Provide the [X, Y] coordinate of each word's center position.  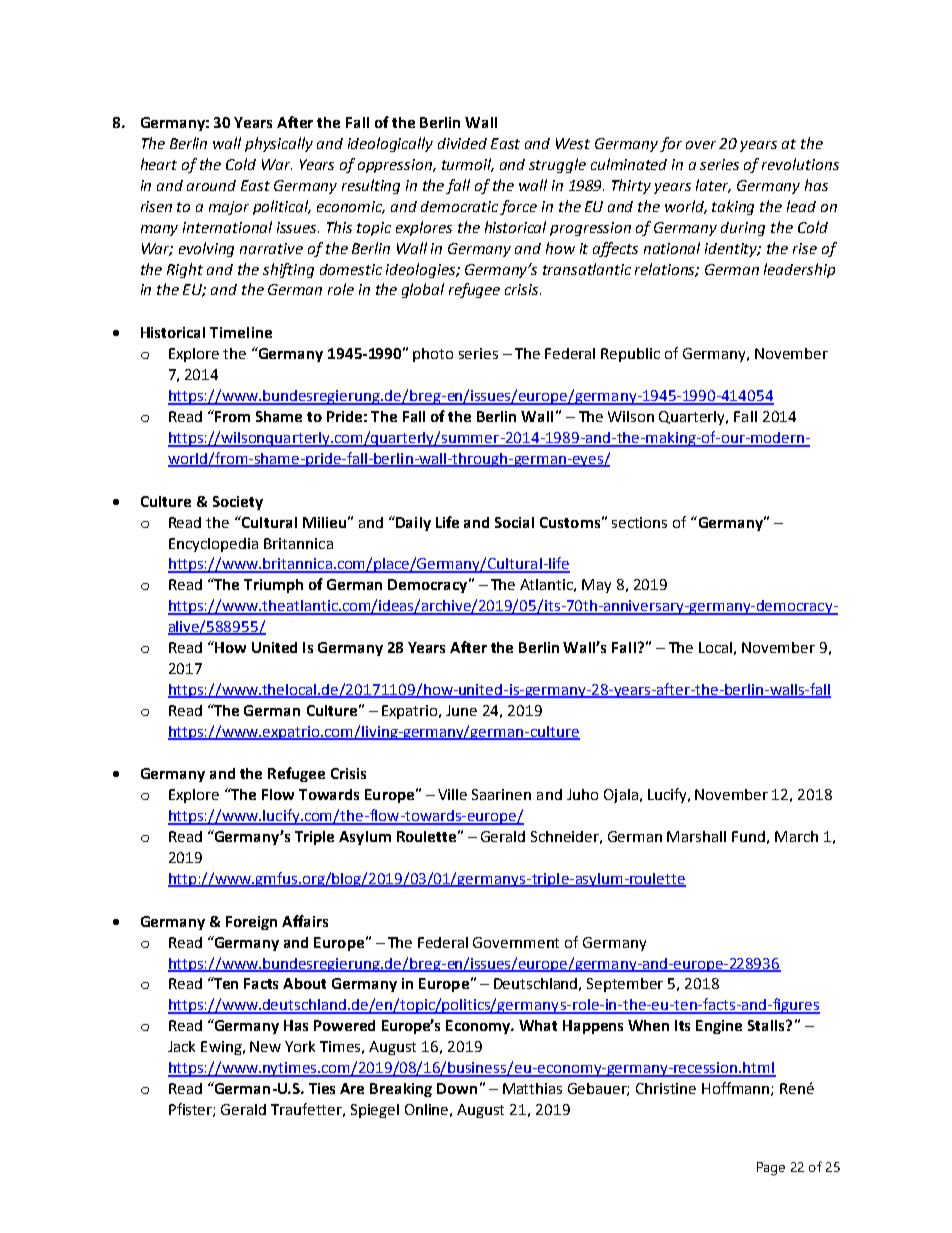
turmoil [468, 165]
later [713, 186]
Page [771, 1169]
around [211, 185]
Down [457, 1088]
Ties [322, 1088]
